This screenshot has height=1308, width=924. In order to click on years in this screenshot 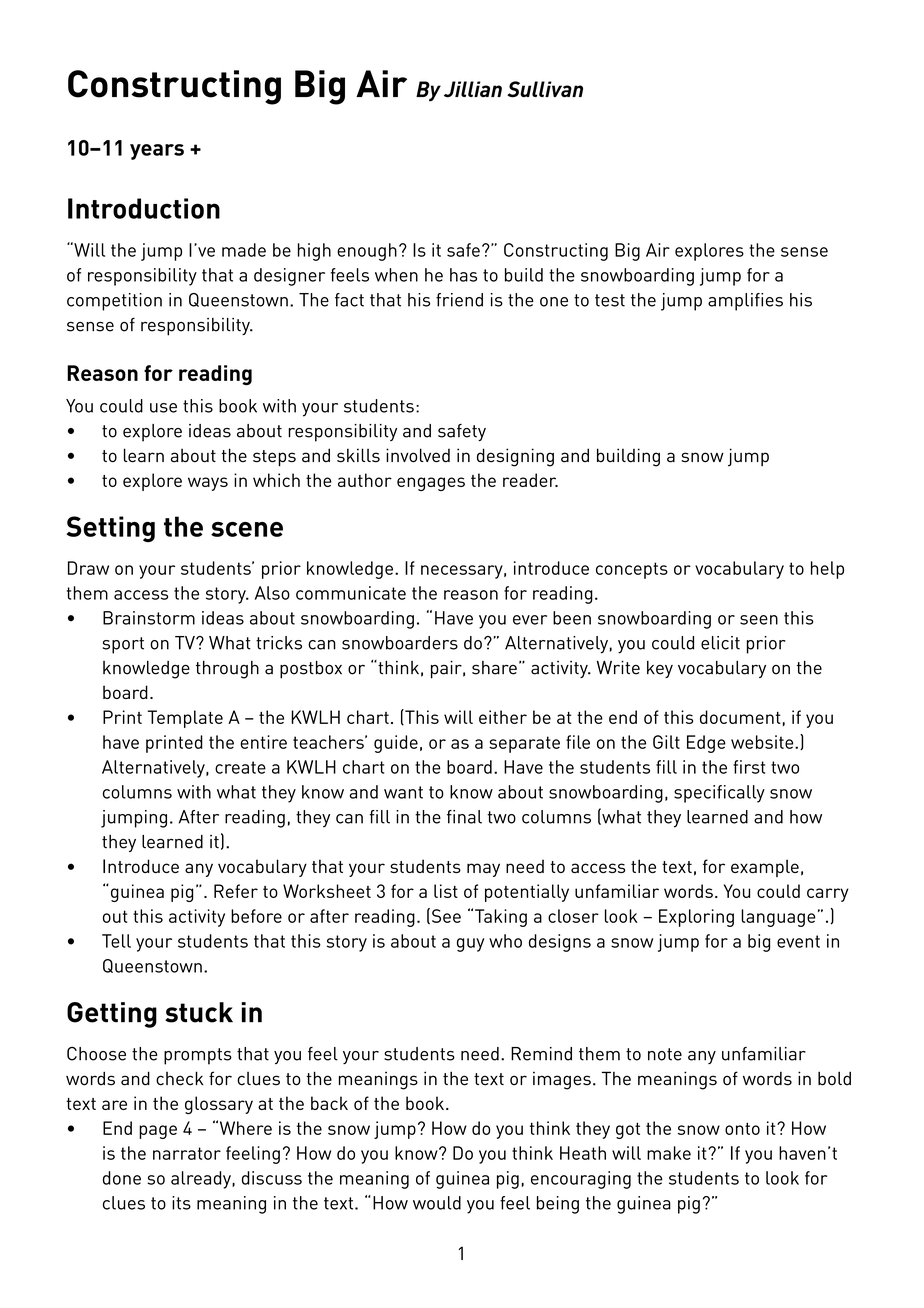, I will do `click(157, 152)`.
